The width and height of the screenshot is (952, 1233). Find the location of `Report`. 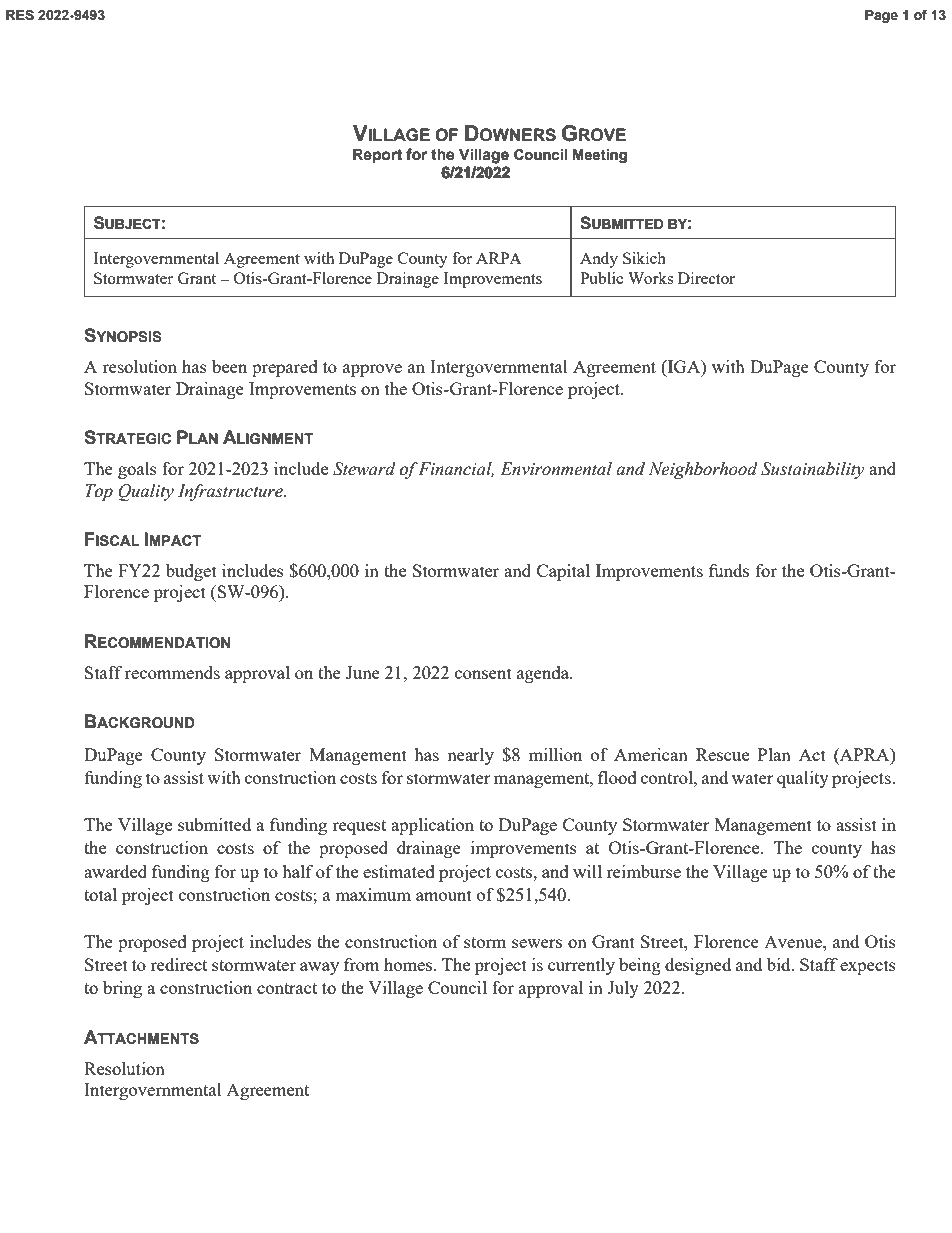

Report is located at coordinates (377, 155).
